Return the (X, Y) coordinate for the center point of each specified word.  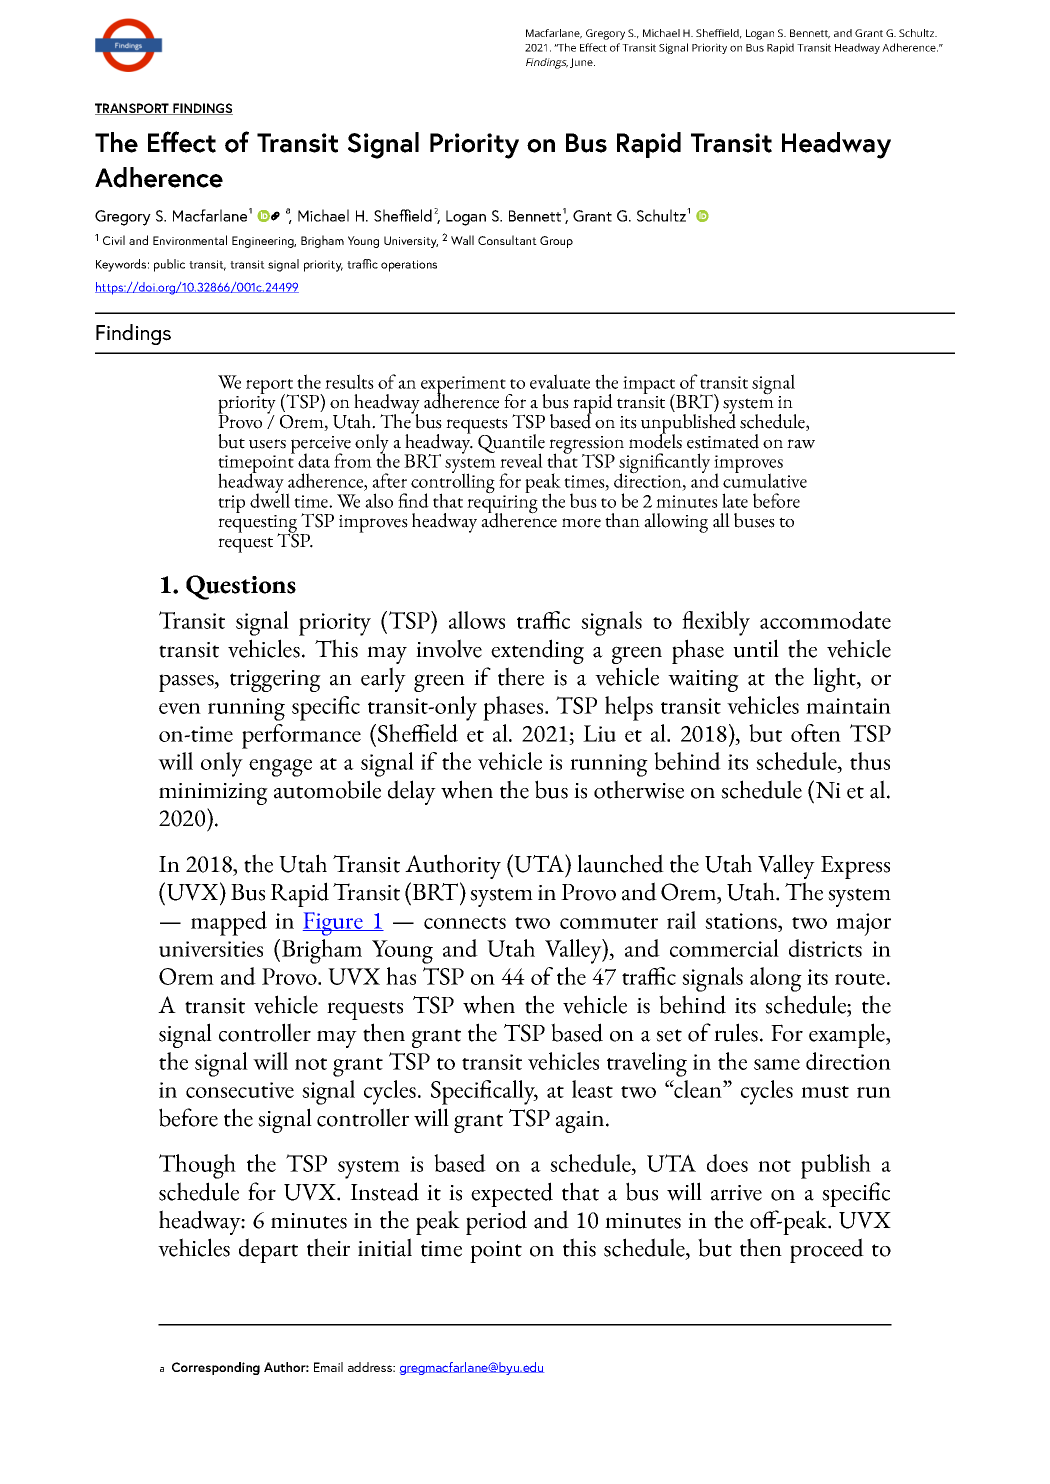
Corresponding (216, 1368)
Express (855, 867)
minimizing (213, 794)
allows (477, 620)
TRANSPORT (133, 109)
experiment (464, 386)
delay (412, 792)
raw (801, 444)
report (271, 388)
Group (556, 242)
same (777, 1064)
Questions (241, 587)
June (582, 63)
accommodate (825, 620)
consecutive (240, 1090)
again (581, 1122)
